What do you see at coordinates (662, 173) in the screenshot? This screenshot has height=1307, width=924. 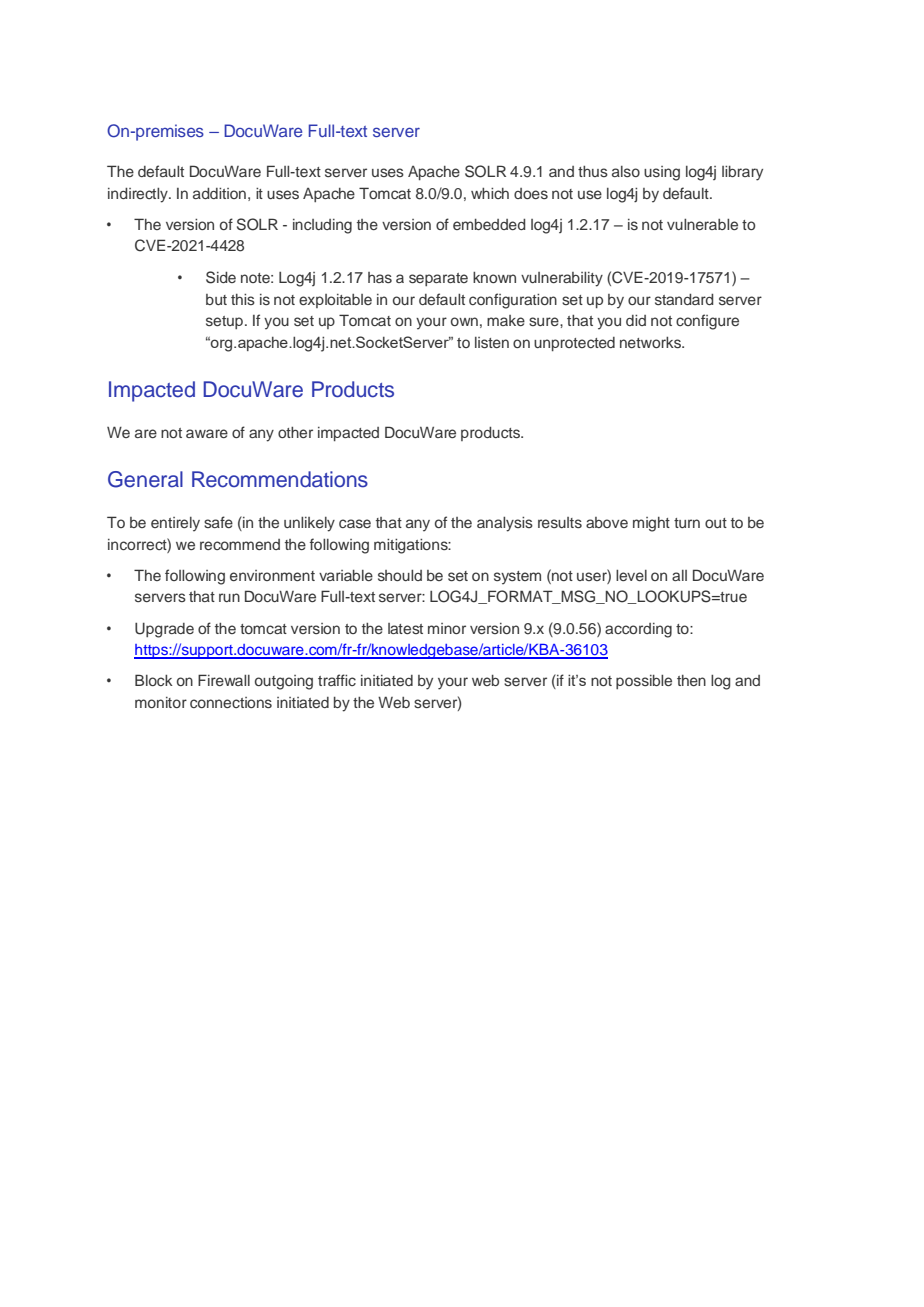 I see `using` at bounding box center [662, 173].
